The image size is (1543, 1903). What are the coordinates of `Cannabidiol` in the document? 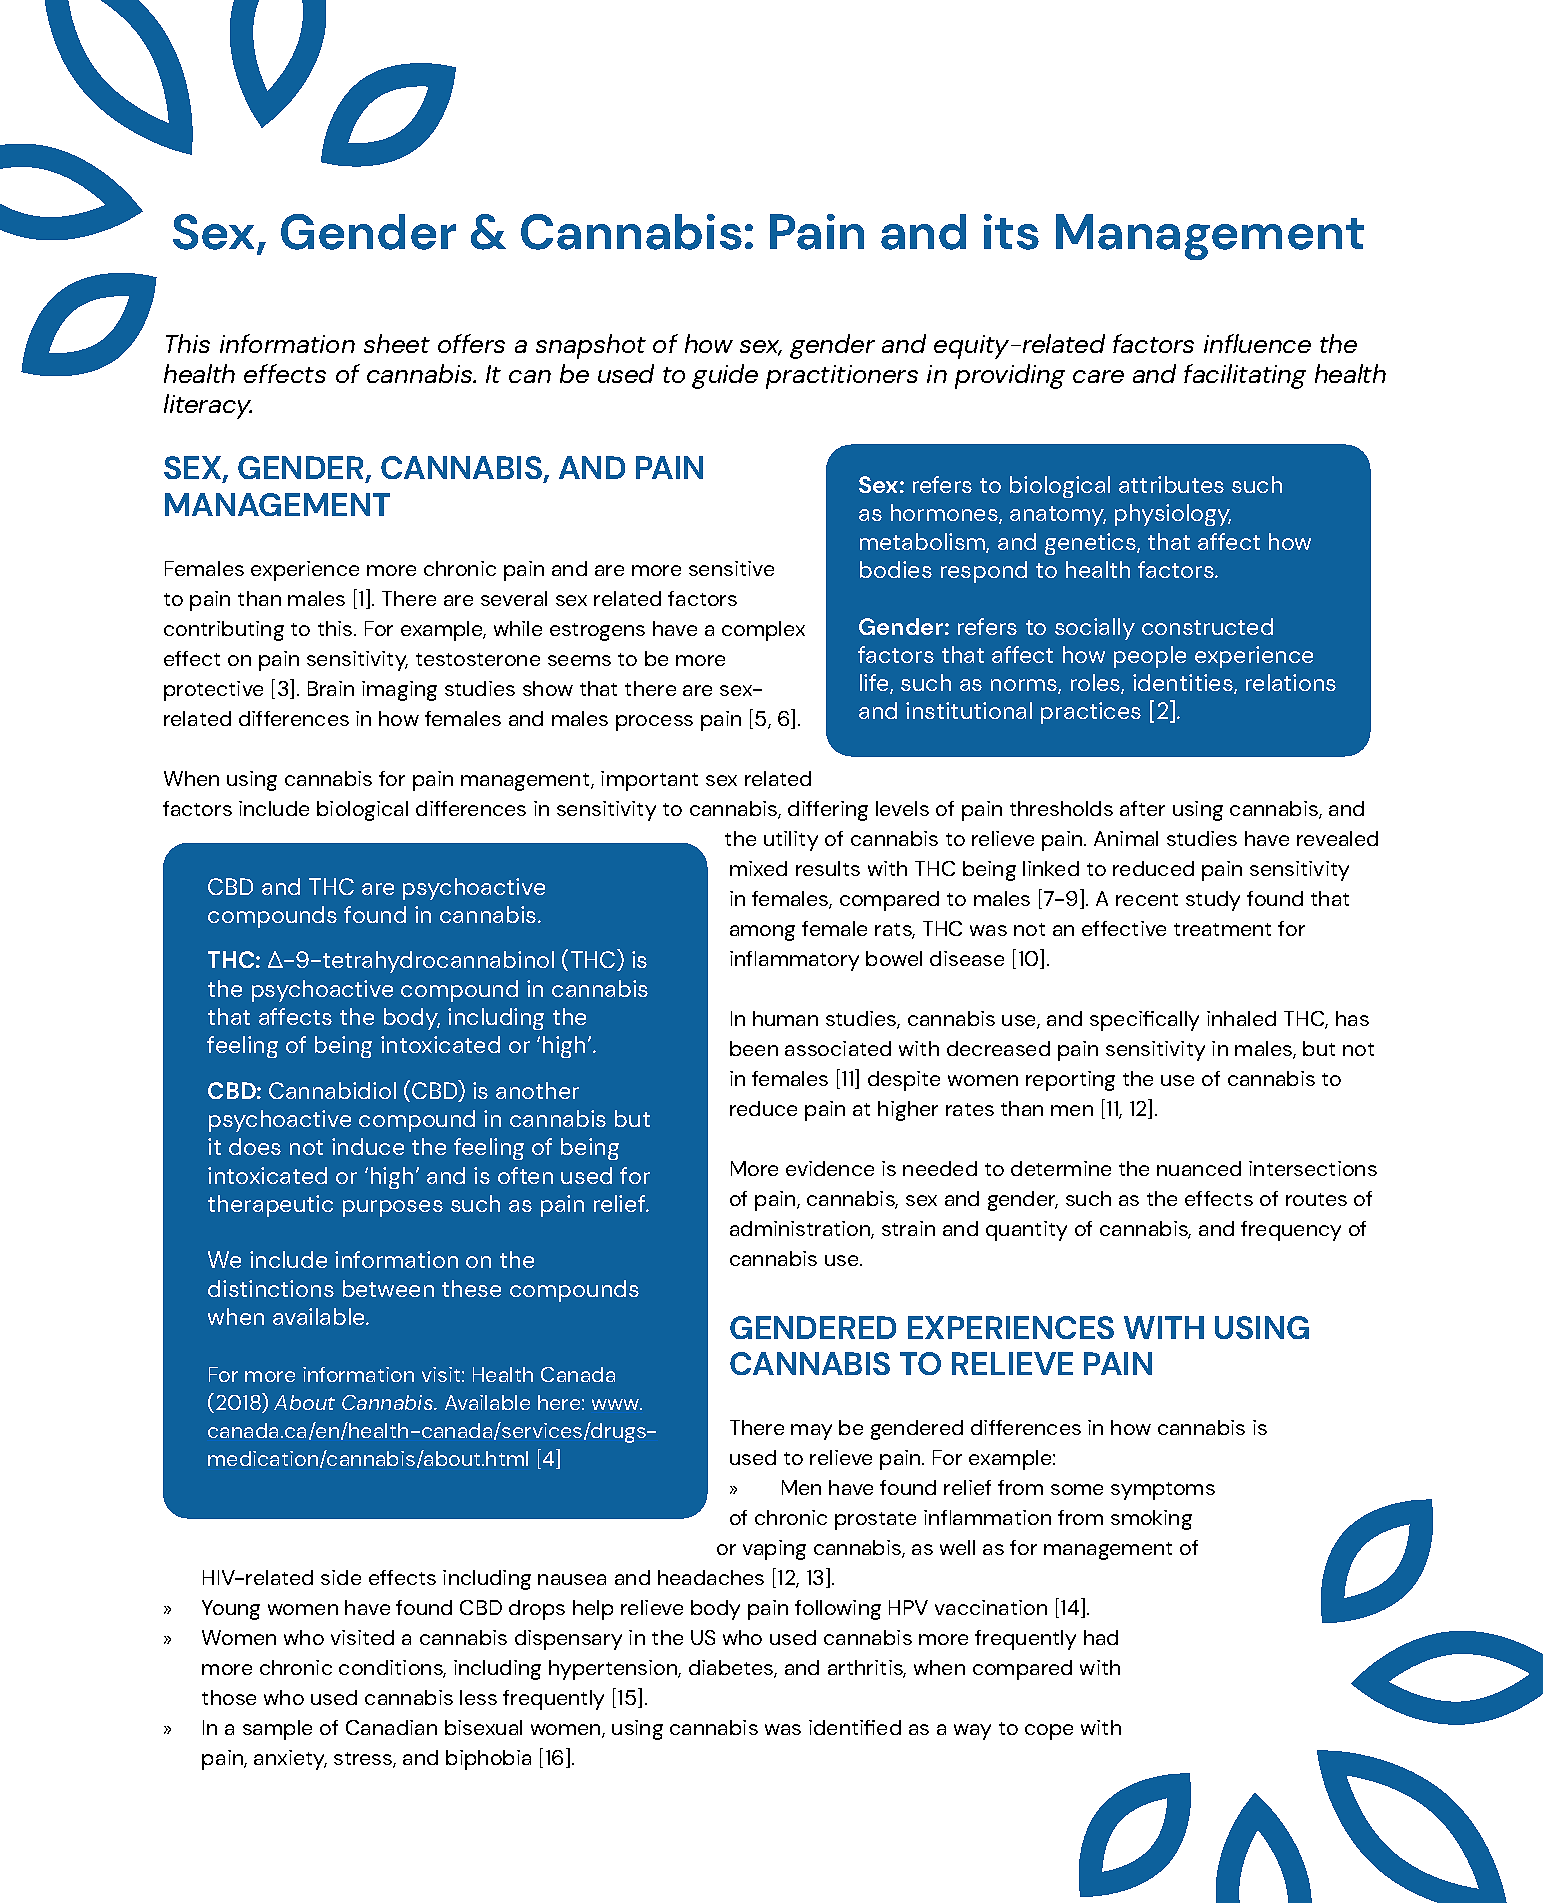 It's located at (332, 1090).
